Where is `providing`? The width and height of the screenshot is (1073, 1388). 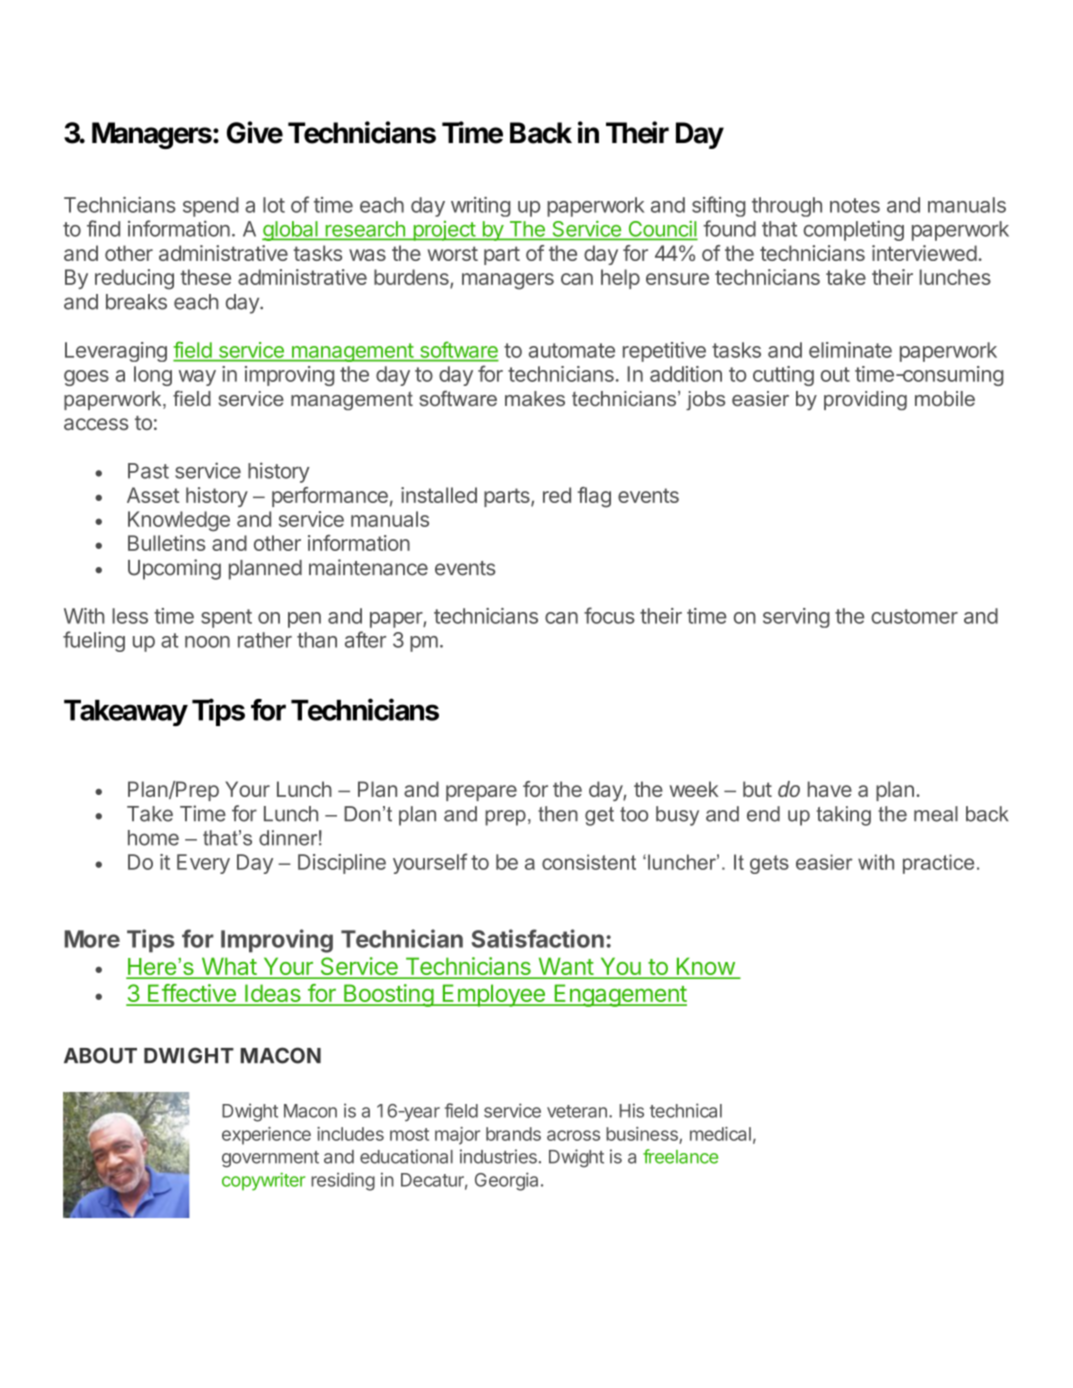 providing is located at coordinates (865, 400).
